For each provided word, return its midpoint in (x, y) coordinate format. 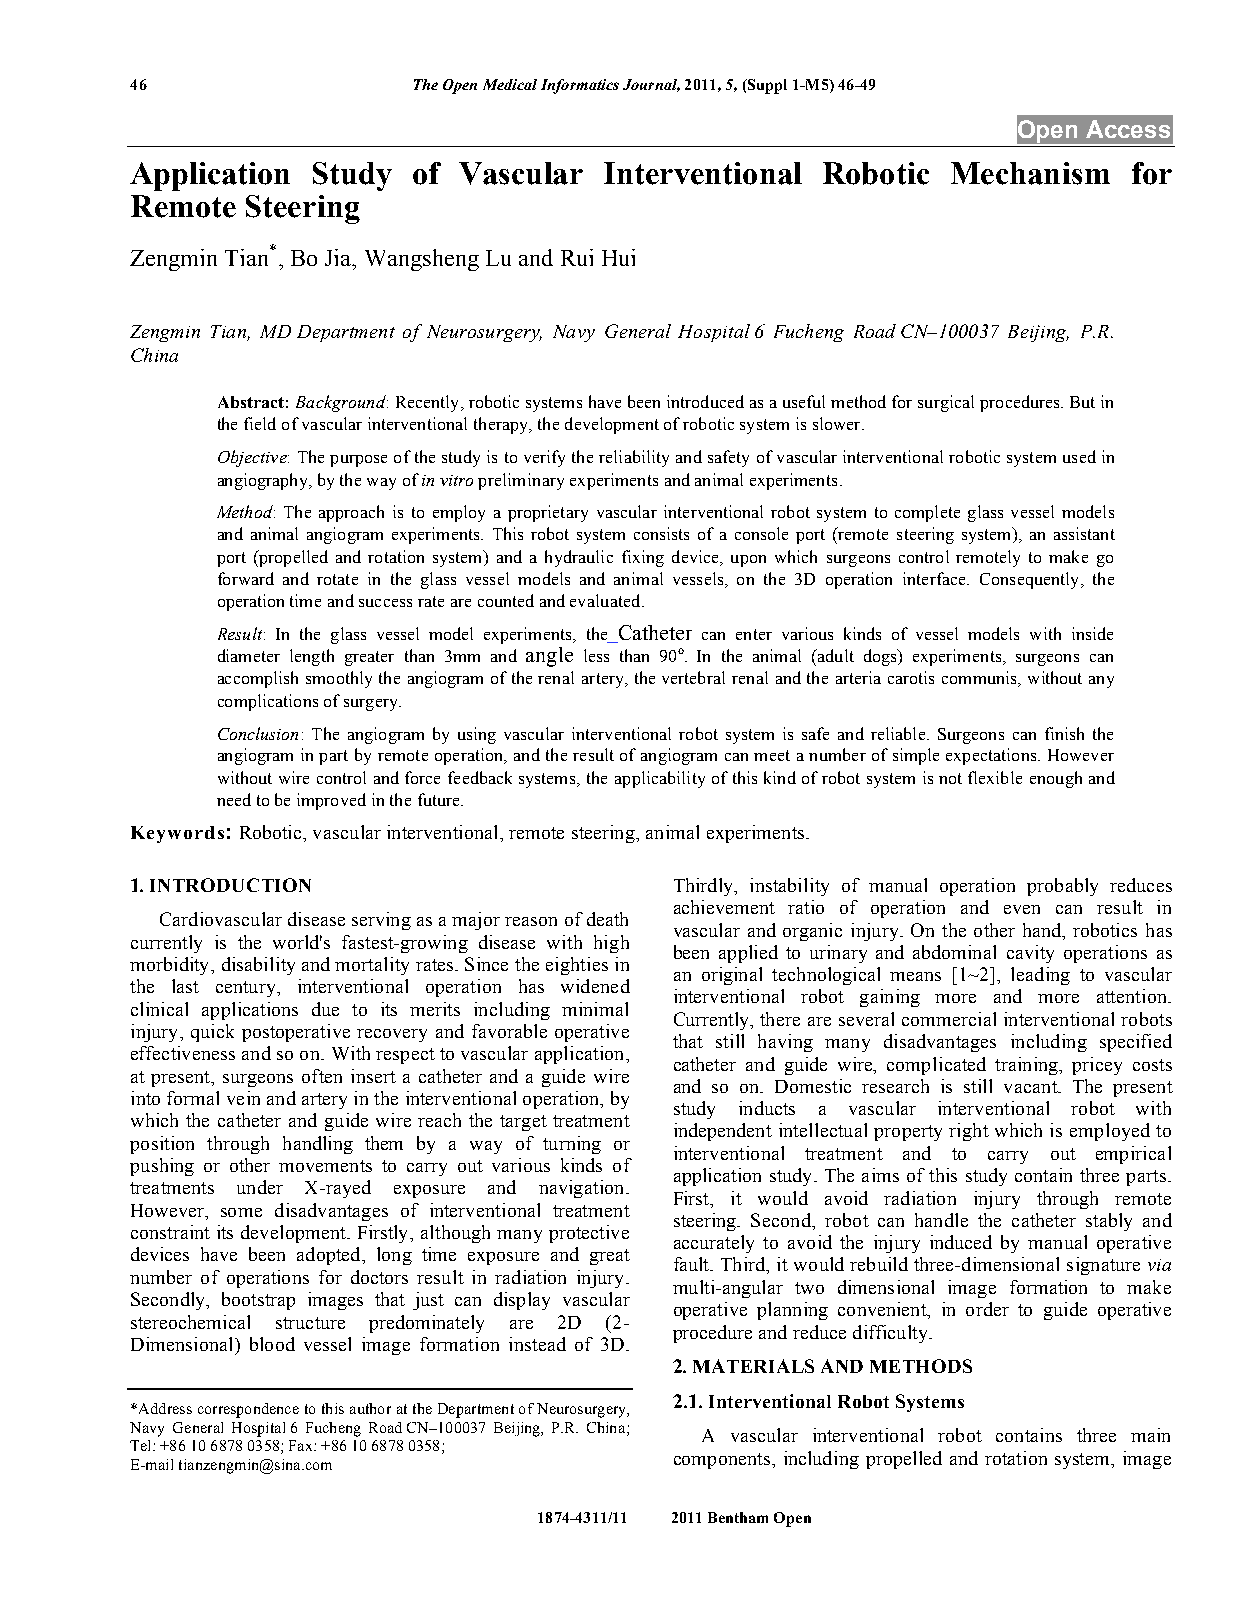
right (969, 1132)
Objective (253, 458)
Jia (339, 257)
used (1079, 456)
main (1150, 1435)
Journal (651, 85)
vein (243, 1098)
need (234, 799)
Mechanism (1030, 173)
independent (723, 1132)
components (722, 1461)
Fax (302, 1445)
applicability (660, 779)
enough (1056, 779)
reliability (634, 458)
